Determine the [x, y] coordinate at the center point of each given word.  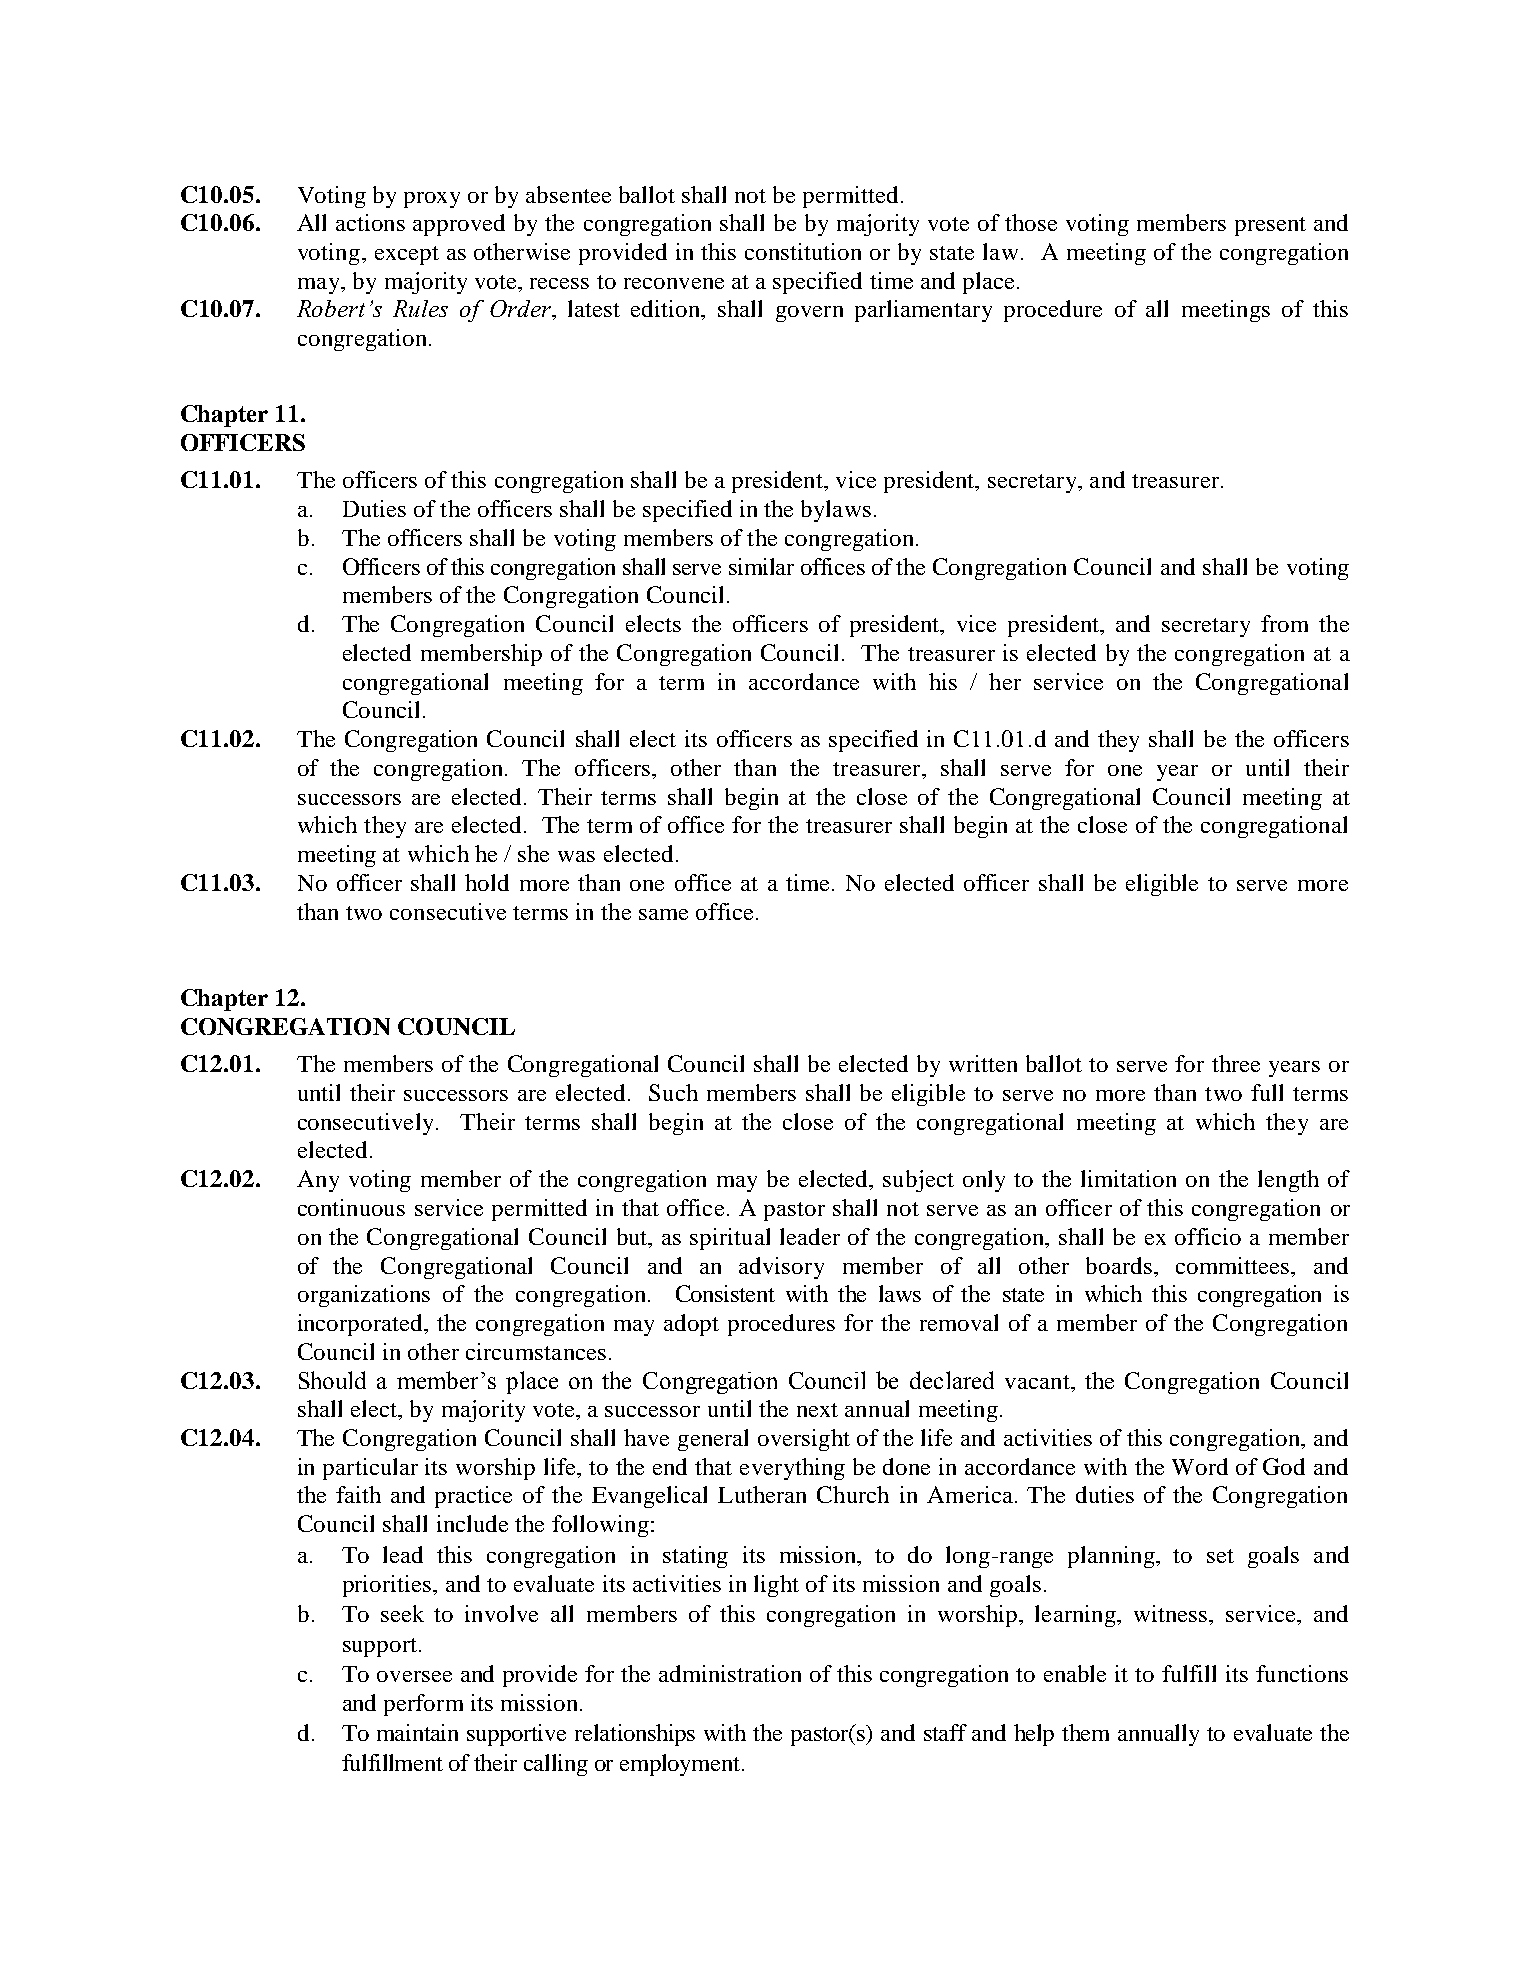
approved [459, 225]
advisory [781, 1268]
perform [423, 1705]
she [533, 853]
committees [1234, 1265]
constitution [803, 251]
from [1284, 623]
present [1270, 226]
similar [761, 566]
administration [730, 1673]
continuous [351, 1207]
